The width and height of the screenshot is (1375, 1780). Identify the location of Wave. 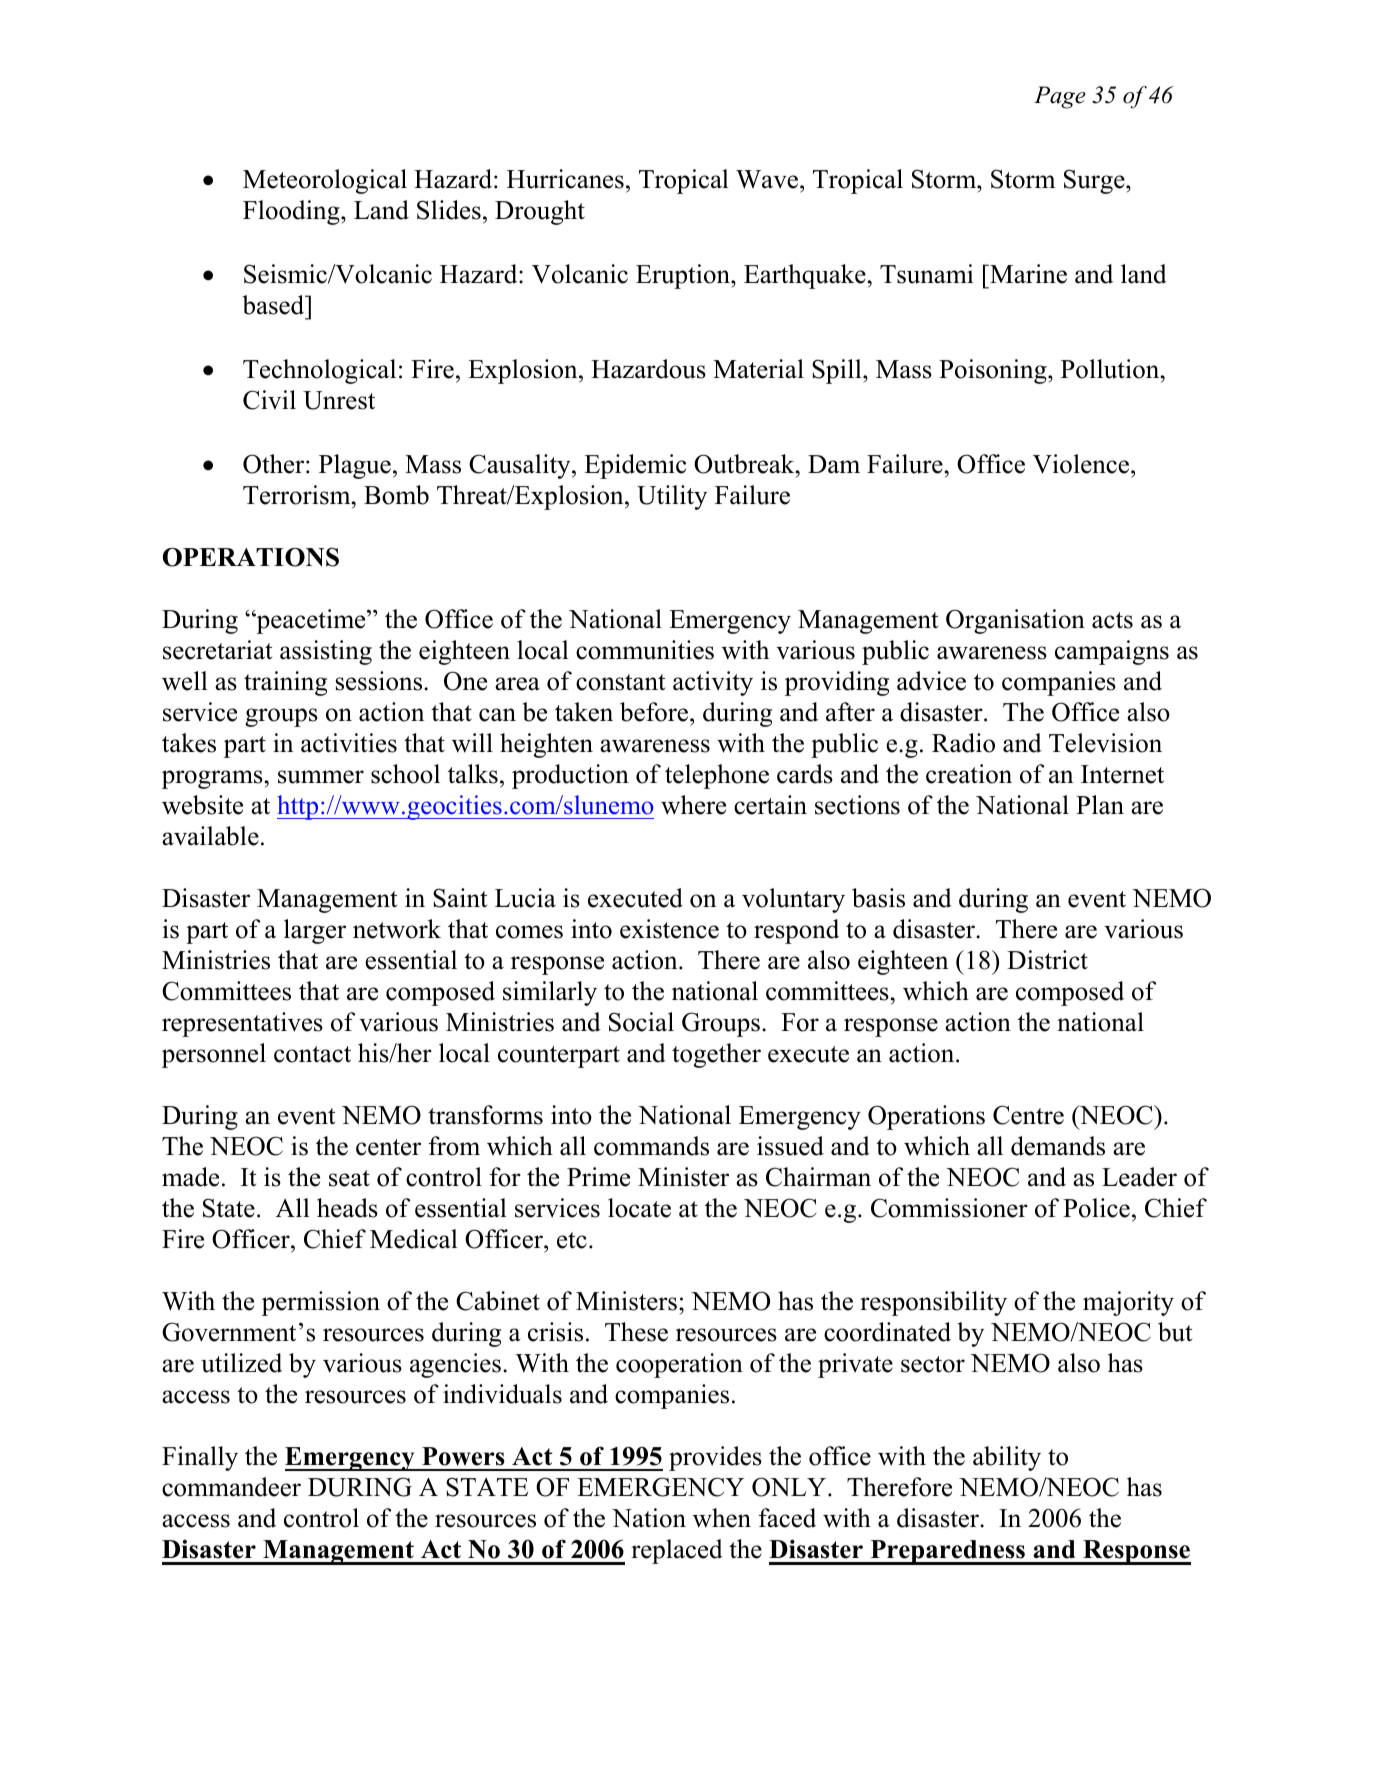
(767, 179).
